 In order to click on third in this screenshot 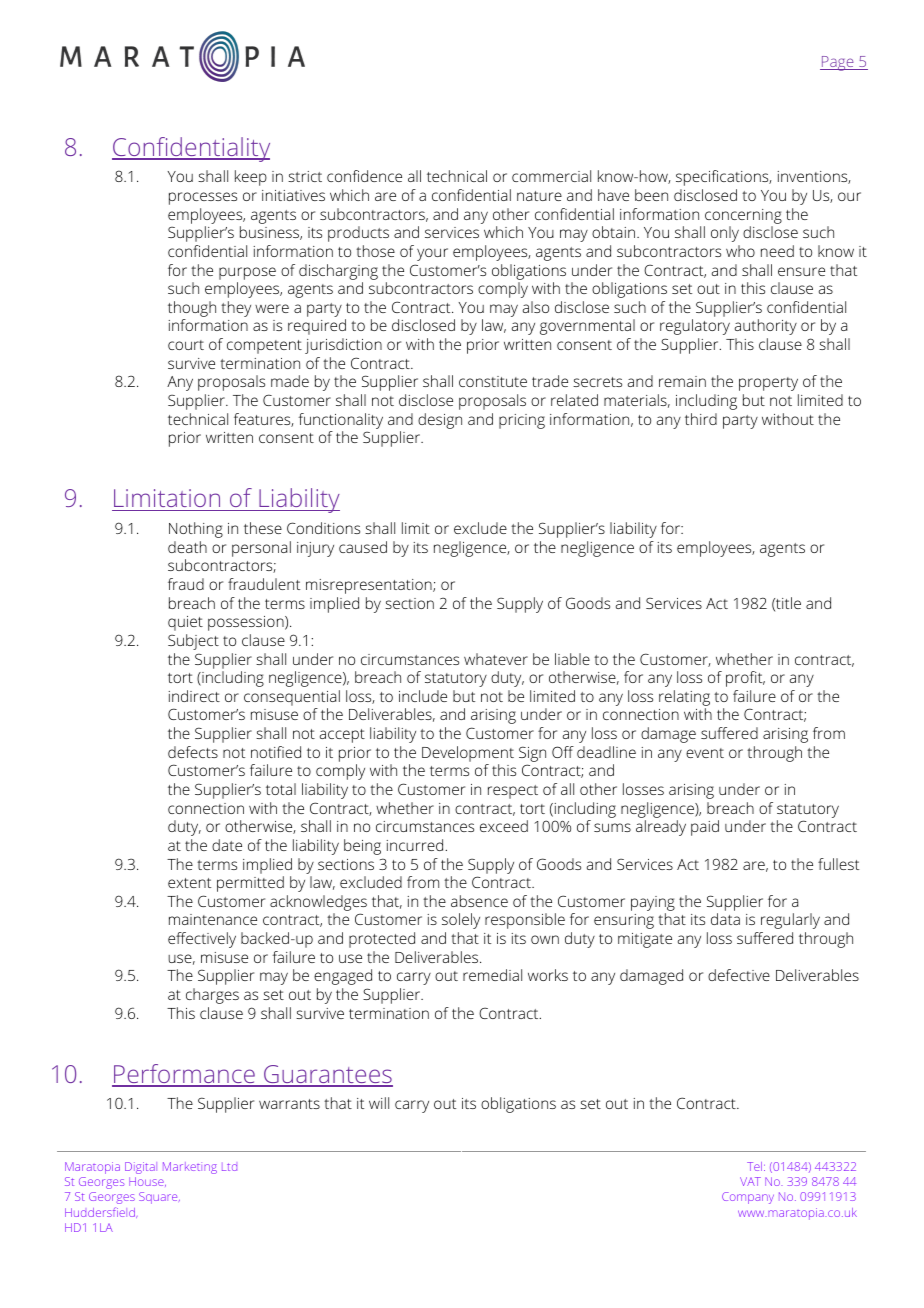, I will do `click(701, 419)`.
